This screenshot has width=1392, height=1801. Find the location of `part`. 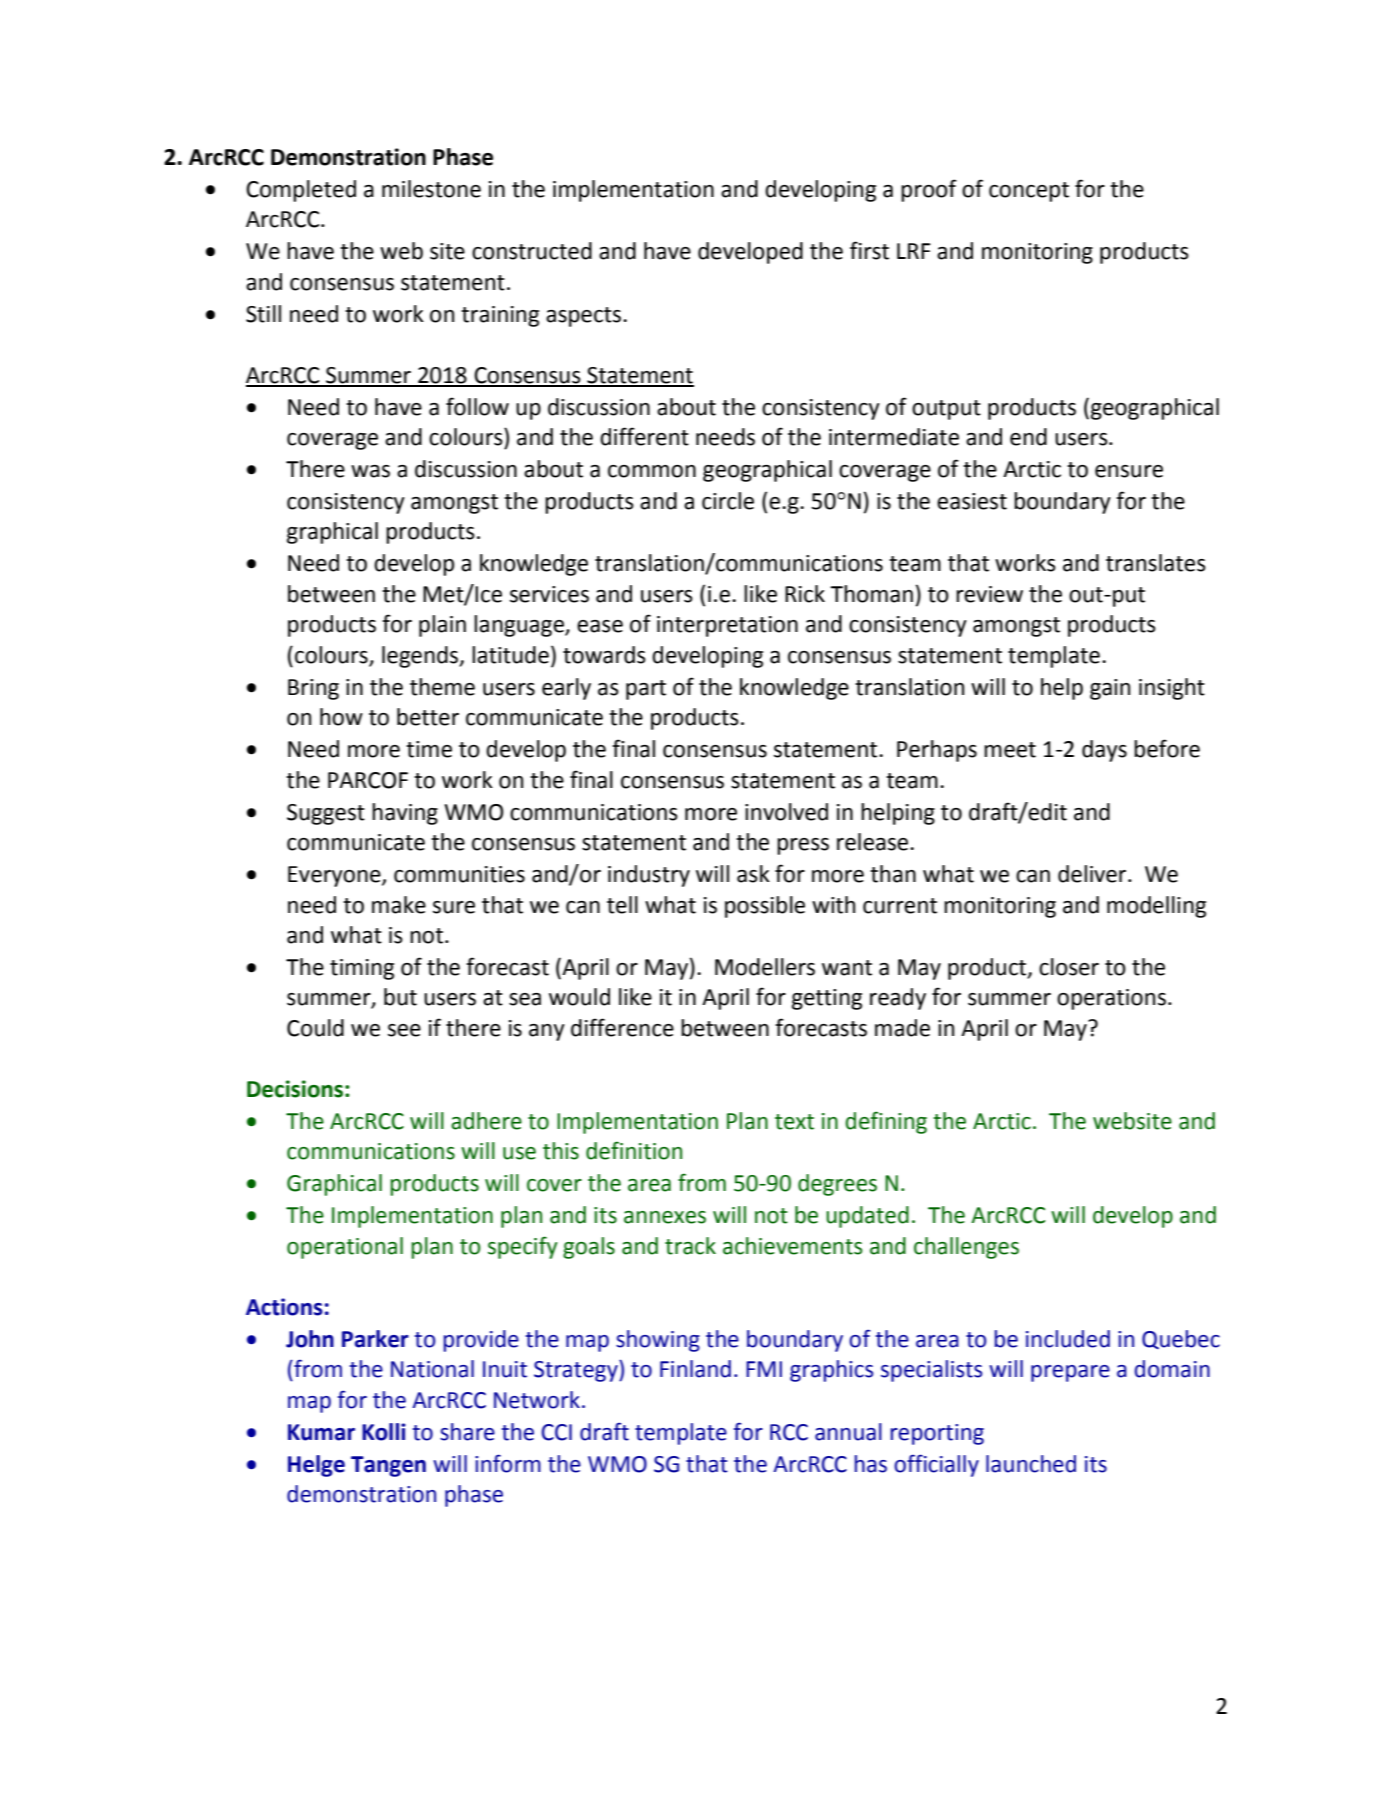

part is located at coordinates (646, 690).
